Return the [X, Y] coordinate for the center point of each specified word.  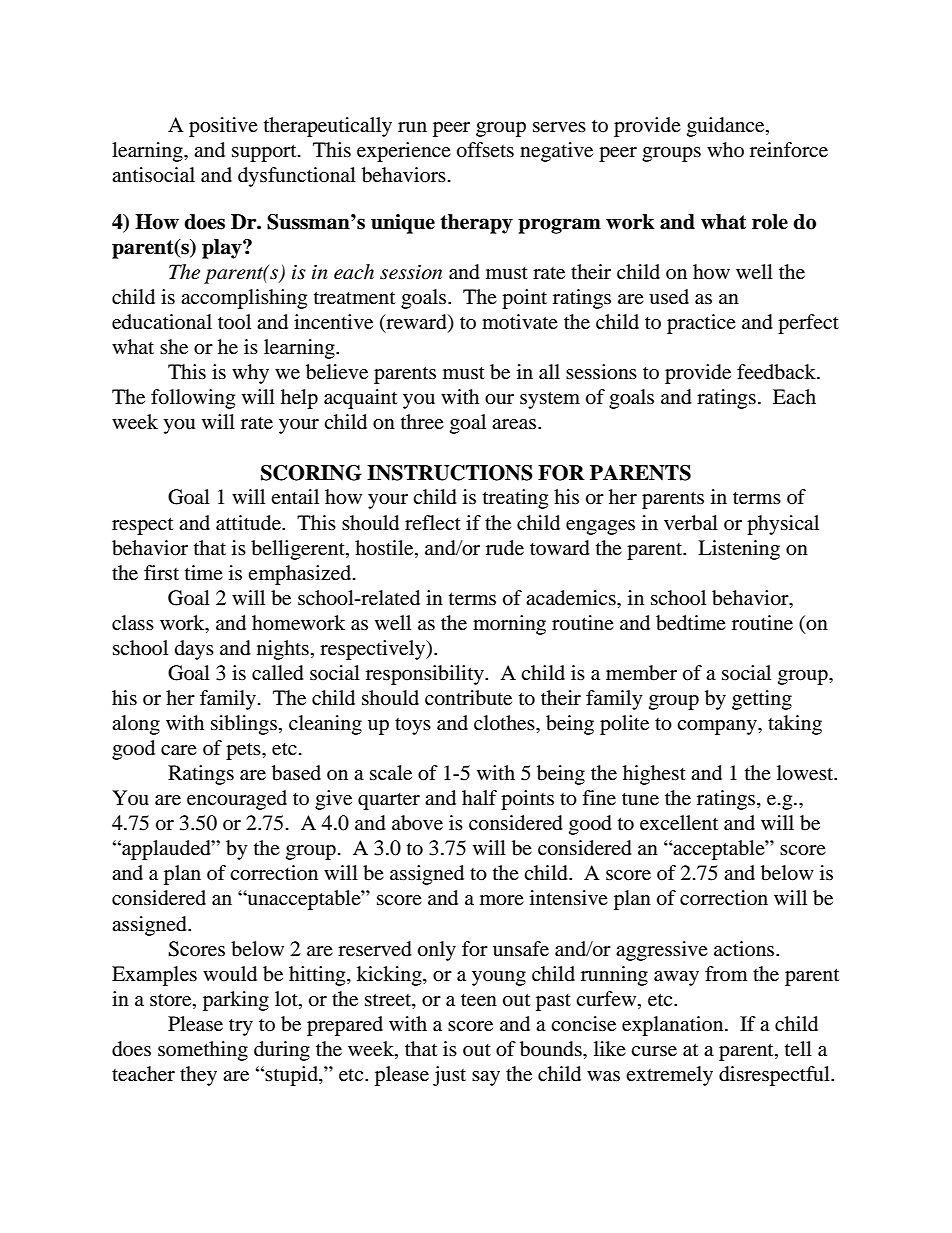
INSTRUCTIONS [450, 473]
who [725, 149]
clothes [505, 723]
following [193, 399]
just [449, 1076]
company [718, 727]
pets [244, 751]
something [203, 1051]
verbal [691, 523]
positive [223, 127]
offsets [485, 150]
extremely [669, 1076]
